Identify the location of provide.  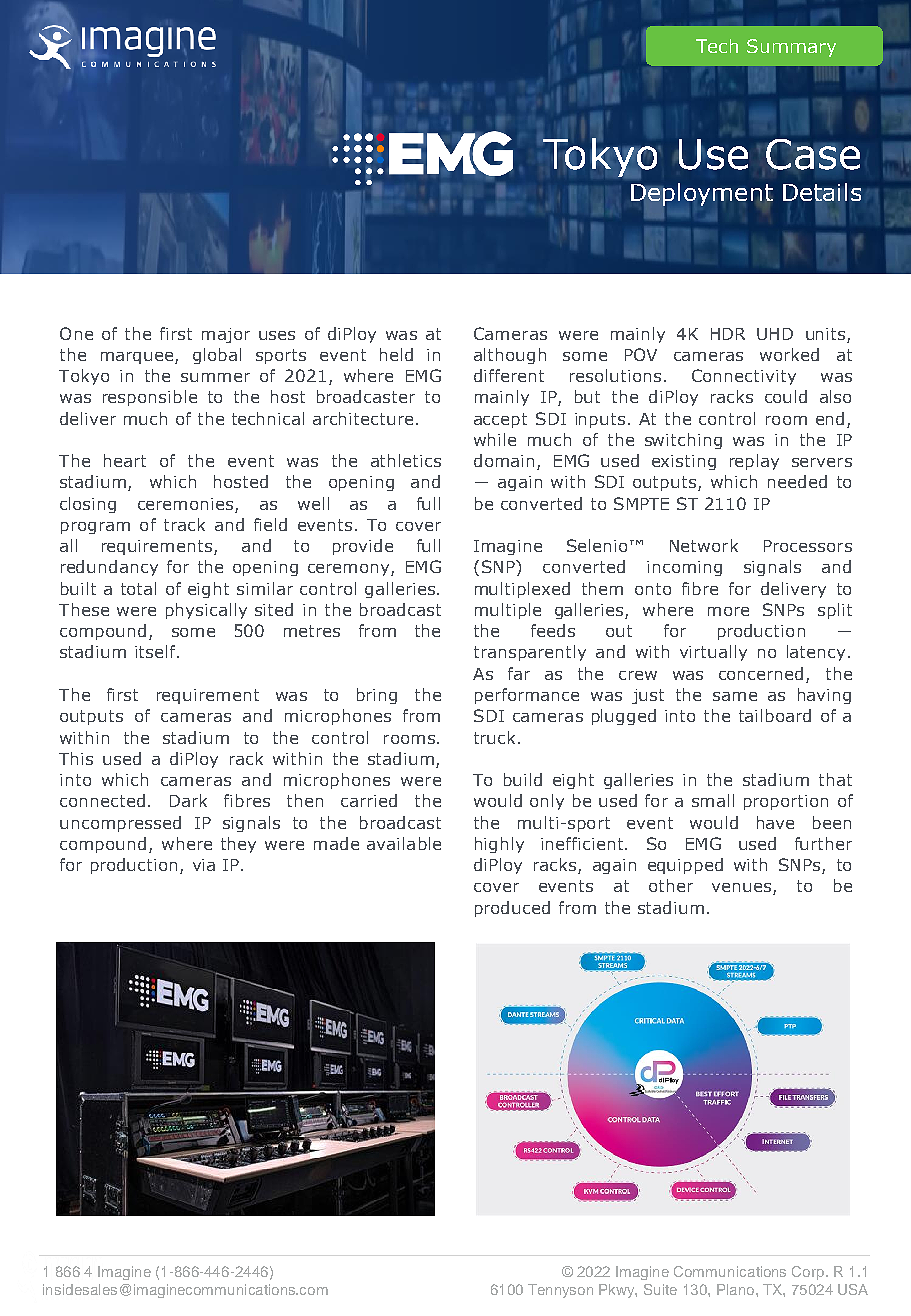
(363, 547).
